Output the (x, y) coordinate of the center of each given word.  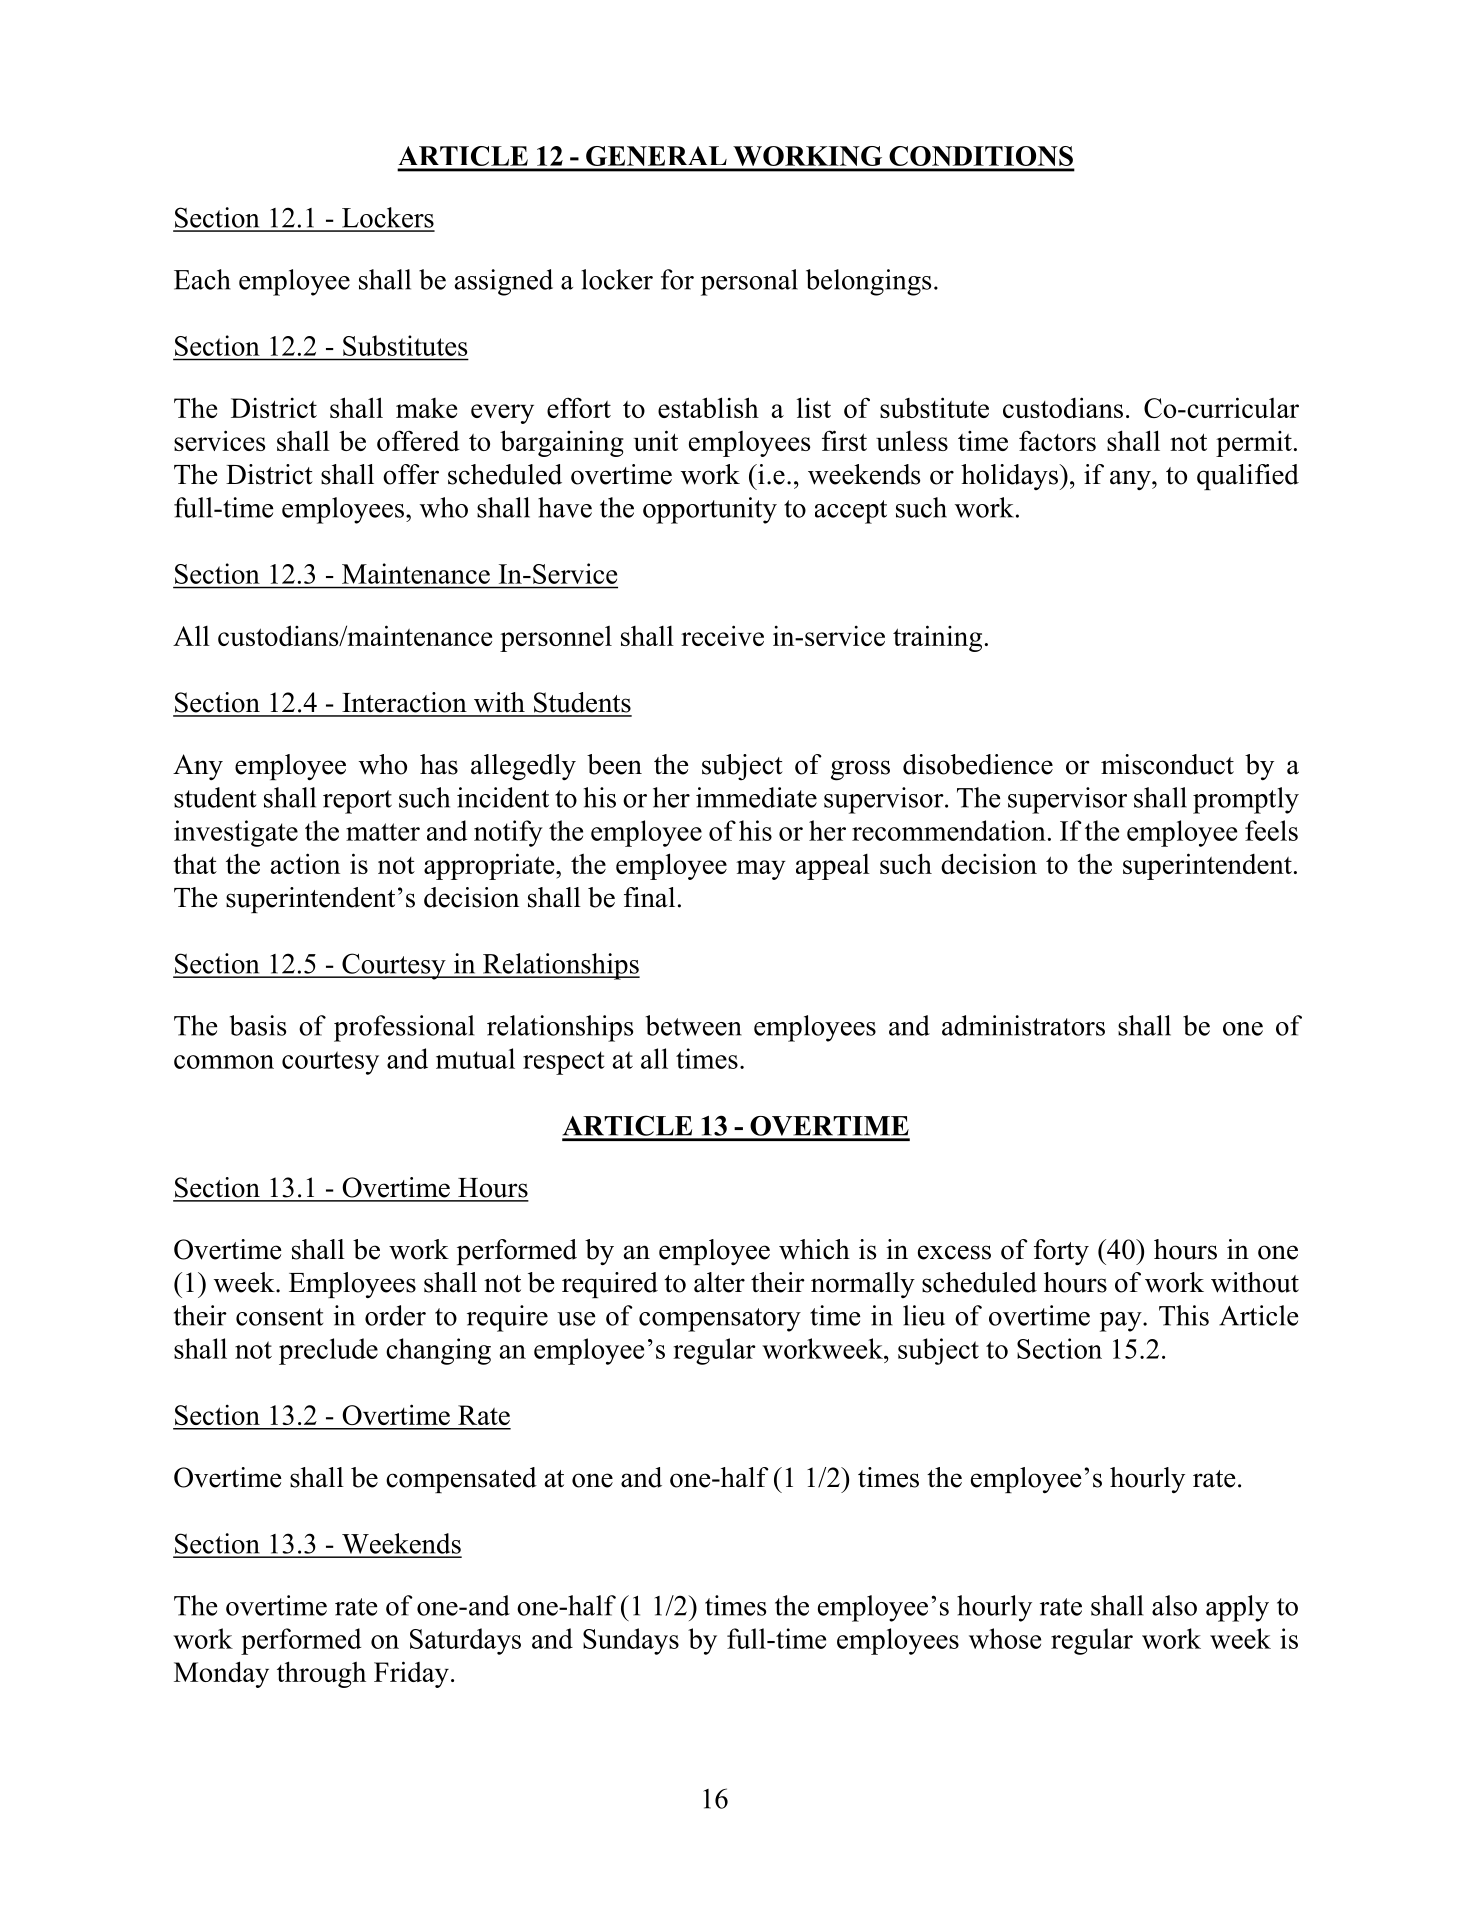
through (321, 1674)
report (357, 802)
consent (279, 1317)
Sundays (631, 1641)
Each (202, 279)
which (814, 1249)
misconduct (1167, 764)
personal (749, 282)
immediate (756, 797)
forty (1061, 1252)
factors (1057, 440)
